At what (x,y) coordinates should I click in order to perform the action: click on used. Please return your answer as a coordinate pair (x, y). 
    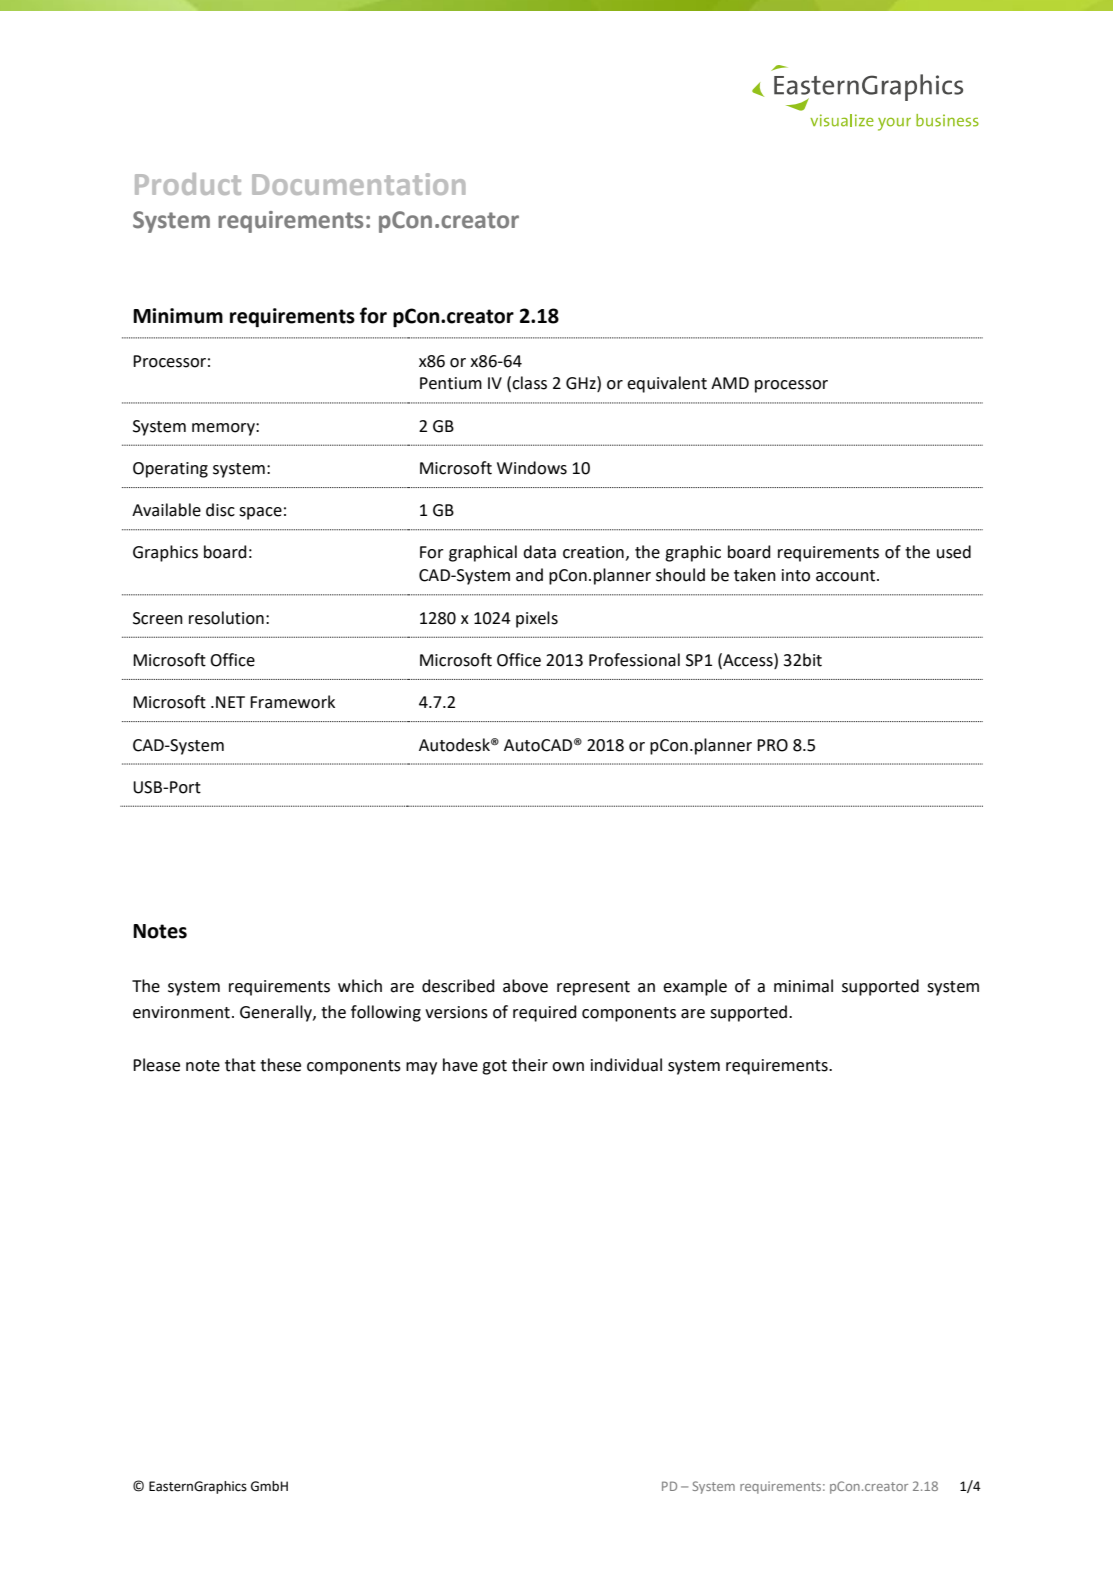
    Looking at the image, I should click on (954, 552).
